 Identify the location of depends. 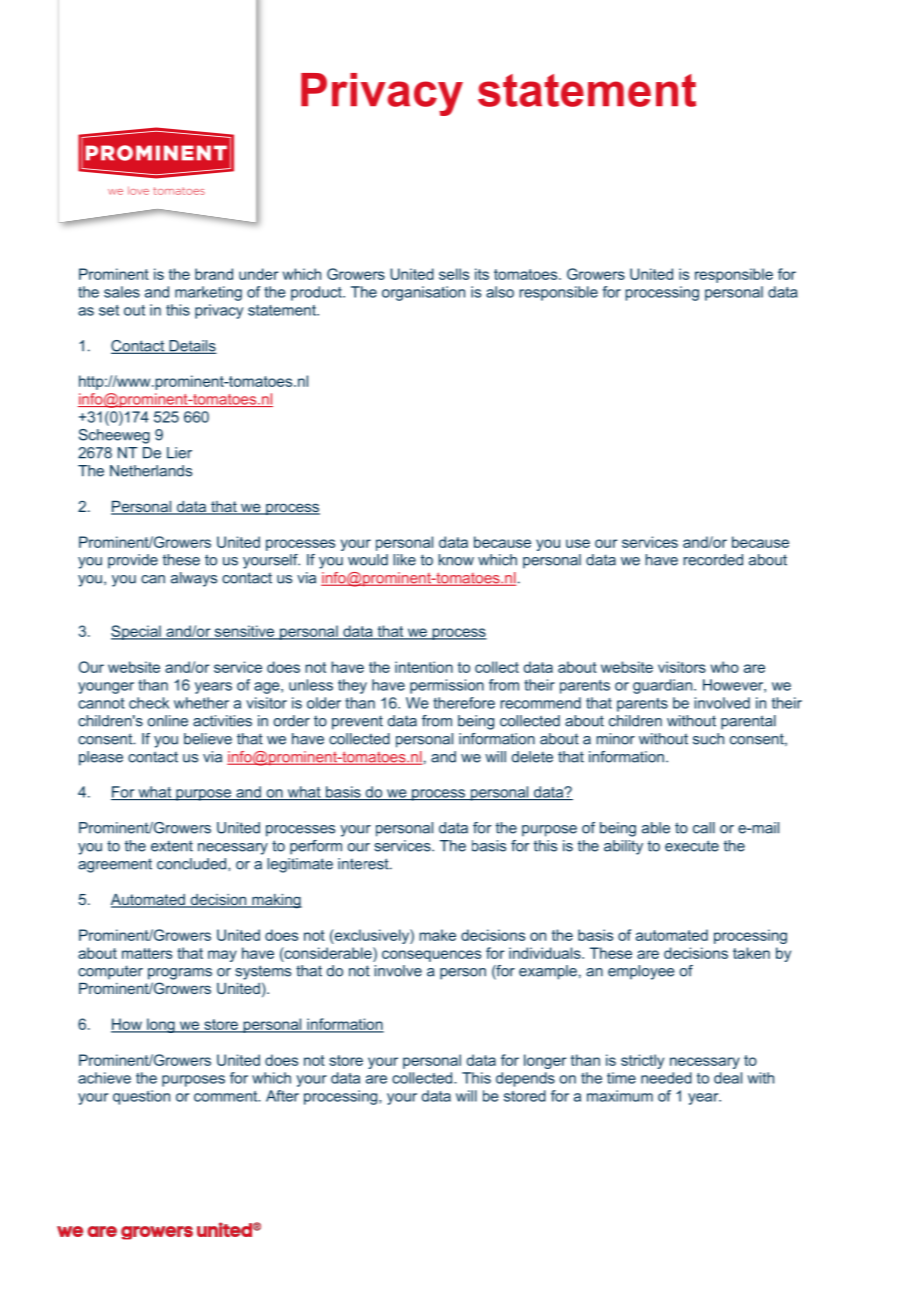
(525, 1079).
